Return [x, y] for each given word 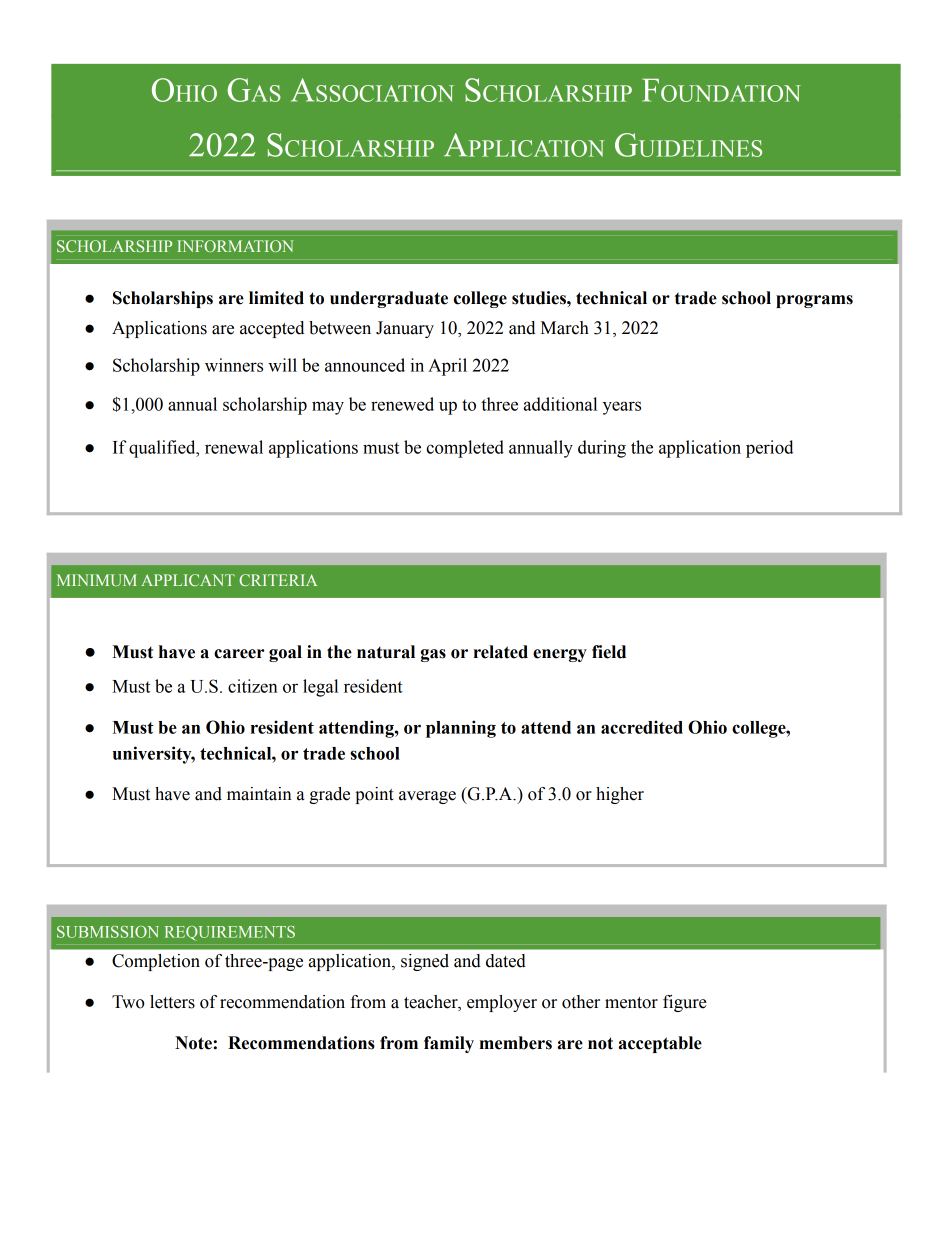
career [239, 654]
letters [172, 1002]
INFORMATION [235, 246]
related [501, 652]
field [609, 652]
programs [814, 301]
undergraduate [389, 299]
